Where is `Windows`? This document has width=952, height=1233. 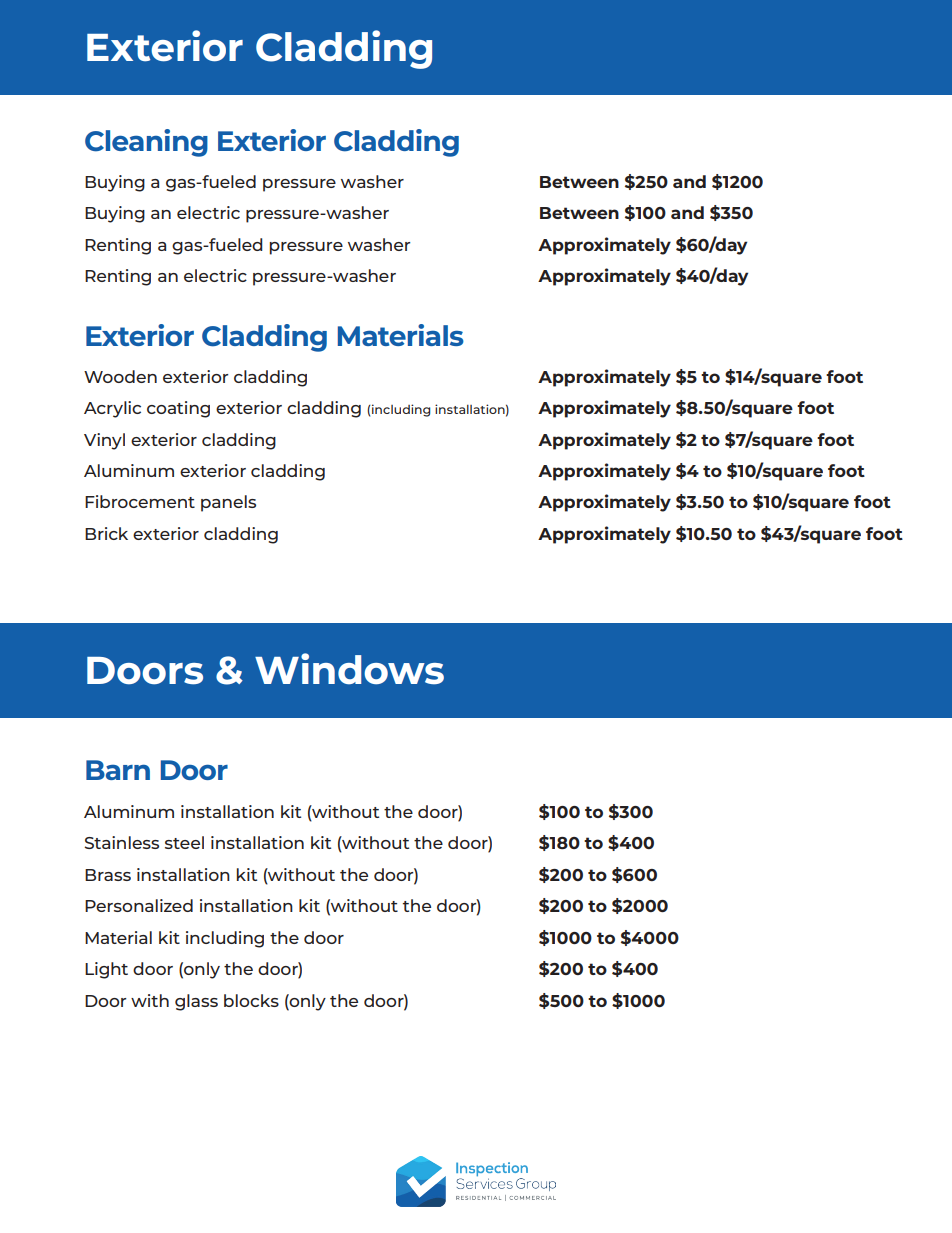
Windows is located at coordinates (349, 669).
